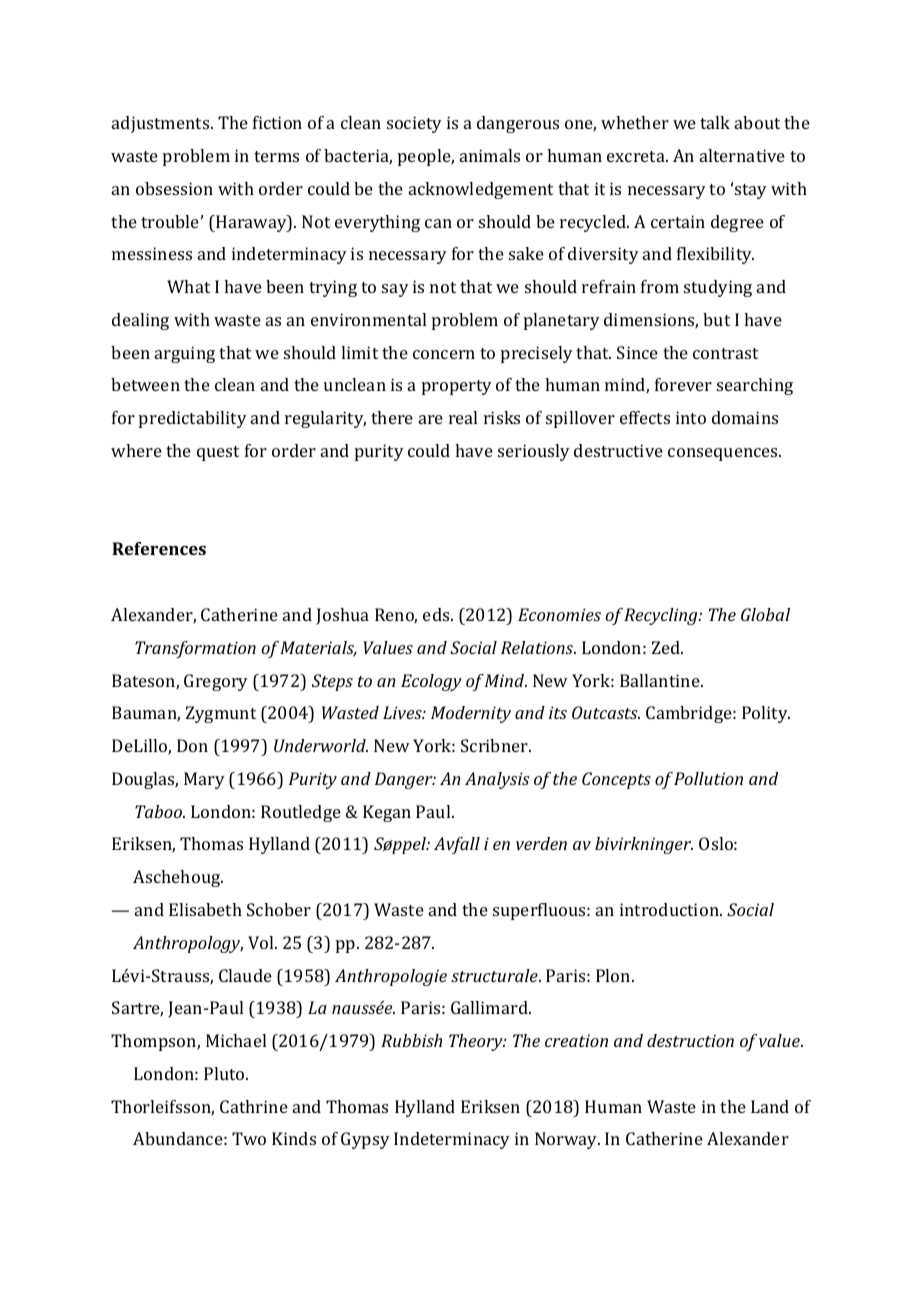 The image size is (924, 1308). Describe the element at coordinates (204, 780) in the image. I see `Mary` at that location.
